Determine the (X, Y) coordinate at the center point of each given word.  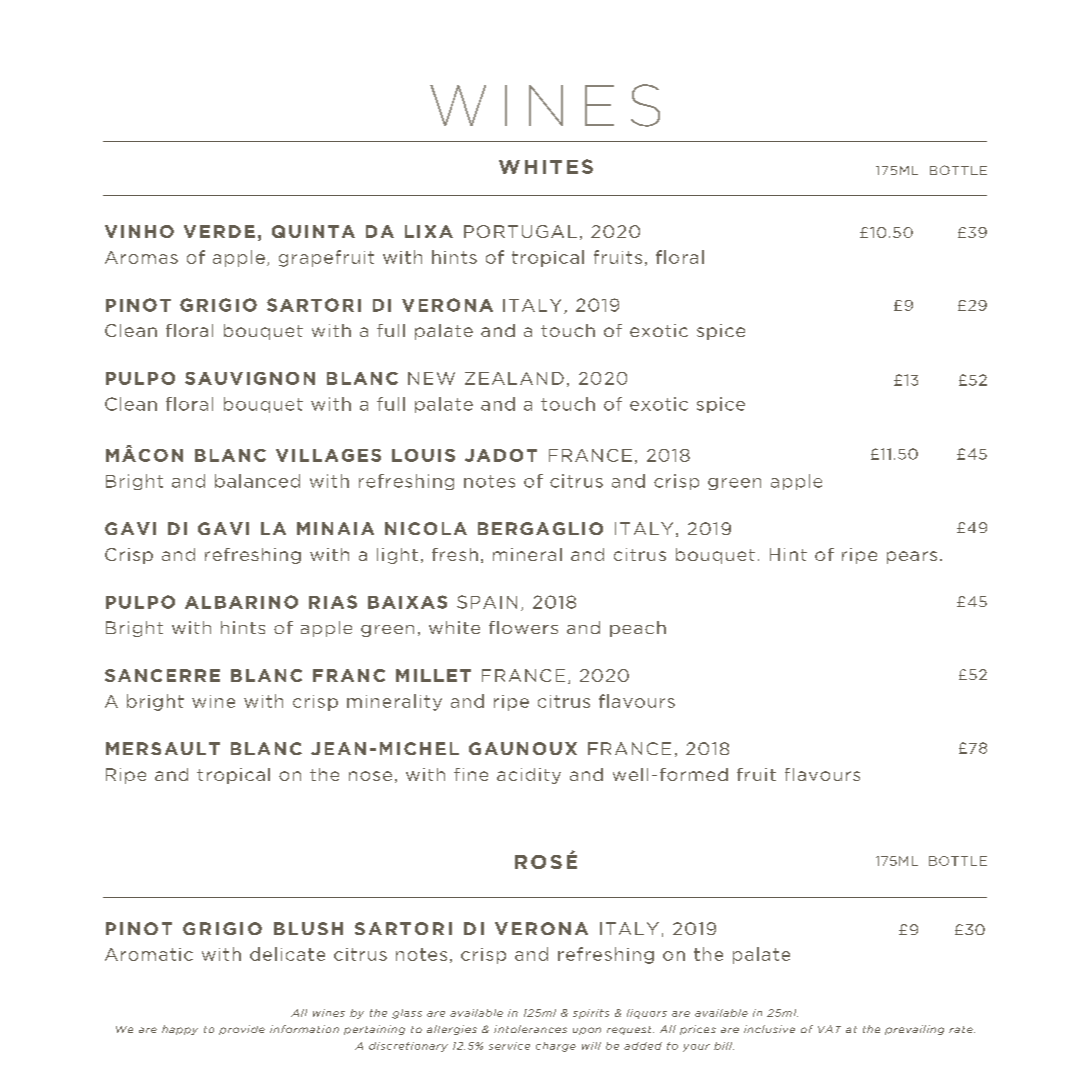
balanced (257, 481)
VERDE (219, 231)
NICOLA (426, 528)
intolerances (530, 1029)
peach (638, 629)
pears (912, 557)
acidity (529, 776)
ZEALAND (514, 378)
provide (242, 1030)
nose (370, 776)
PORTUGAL (520, 231)
